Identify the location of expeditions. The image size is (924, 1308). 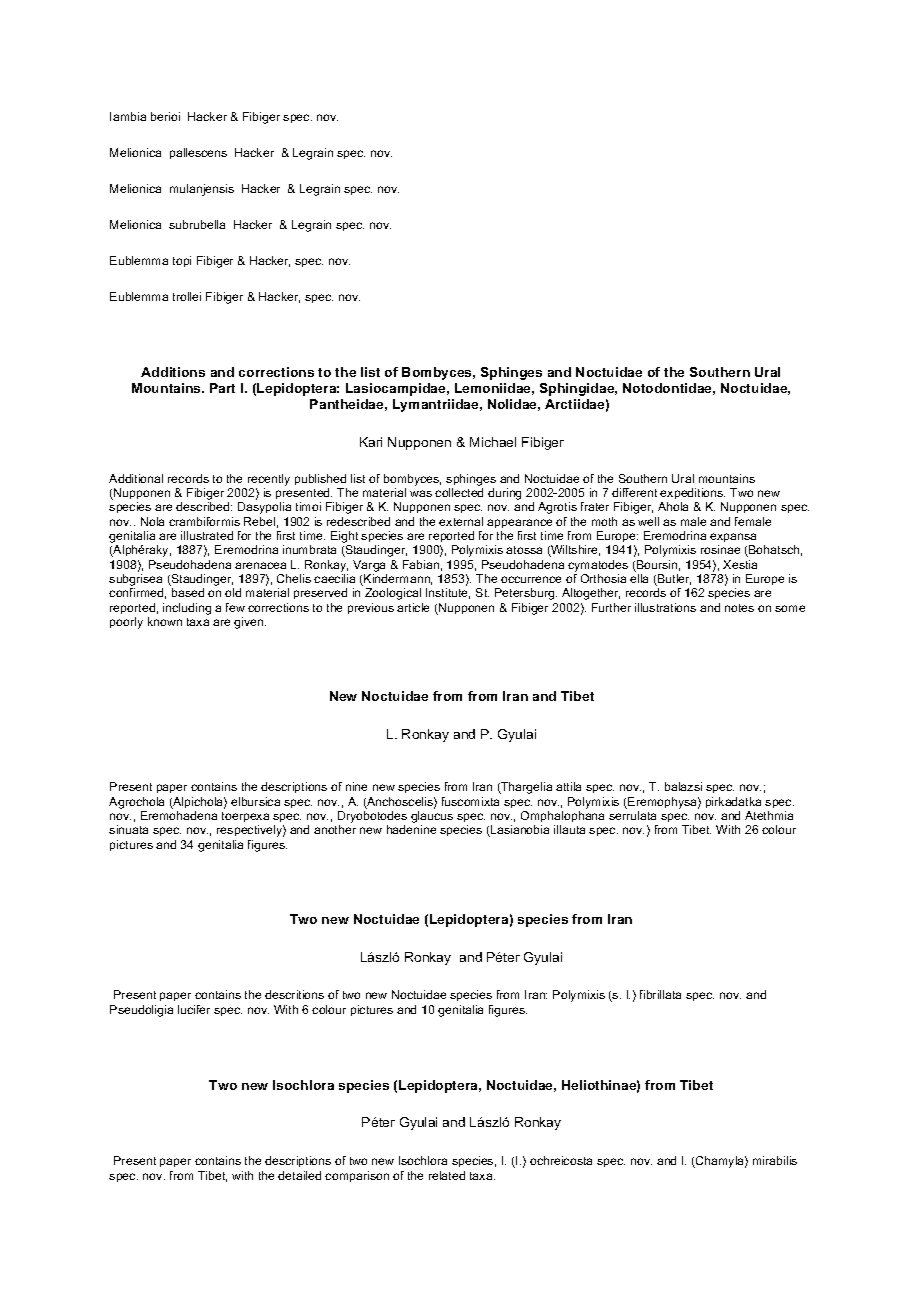
(692, 495).
